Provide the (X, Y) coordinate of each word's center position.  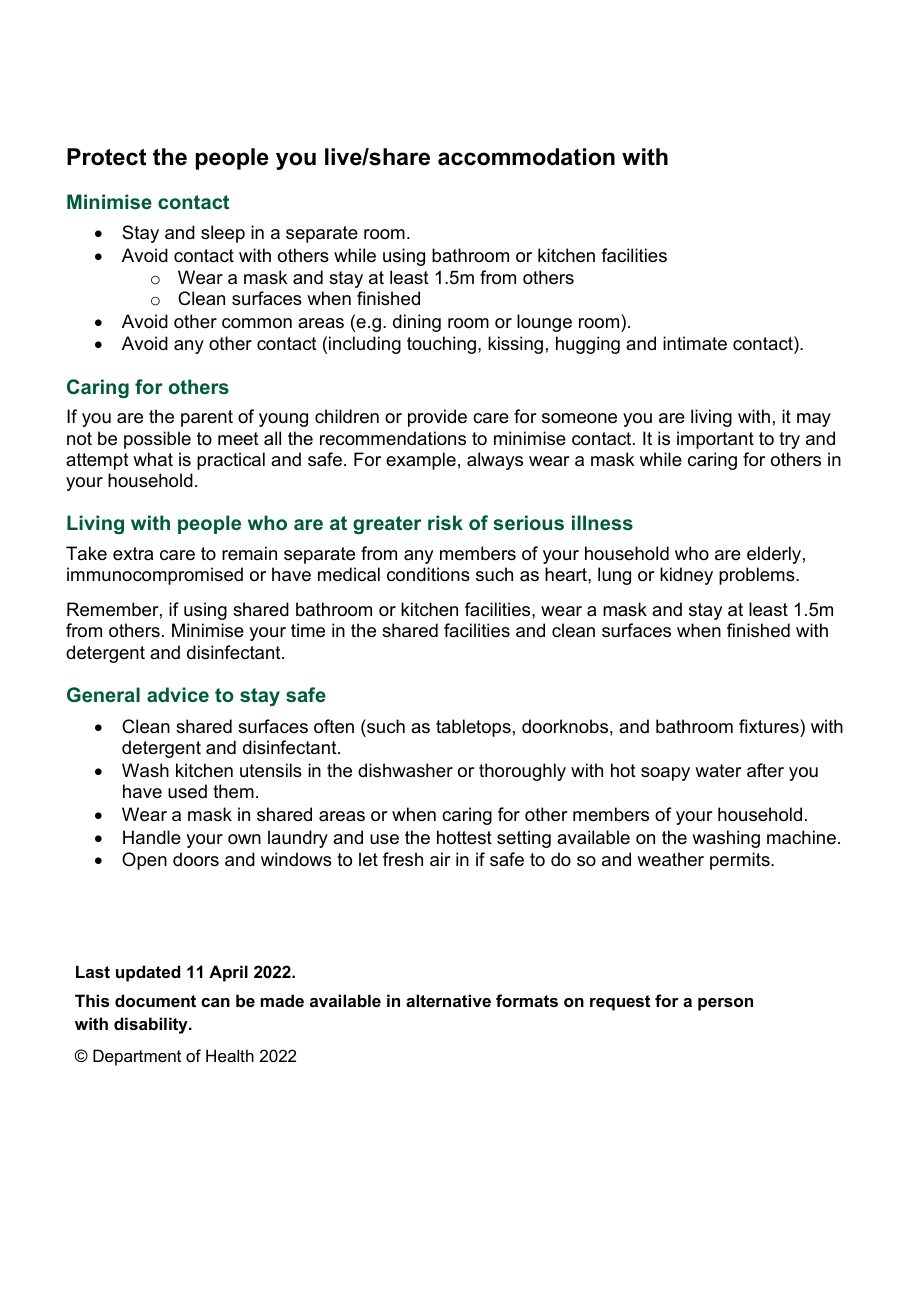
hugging (588, 345)
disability (152, 1025)
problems (758, 576)
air (440, 859)
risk (445, 522)
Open (144, 861)
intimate (695, 343)
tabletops (473, 728)
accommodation (526, 157)
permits (741, 861)
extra (133, 553)
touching (443, 345)
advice (178, 694)
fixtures (770, 726)
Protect (106, 157)
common (257, 323)
